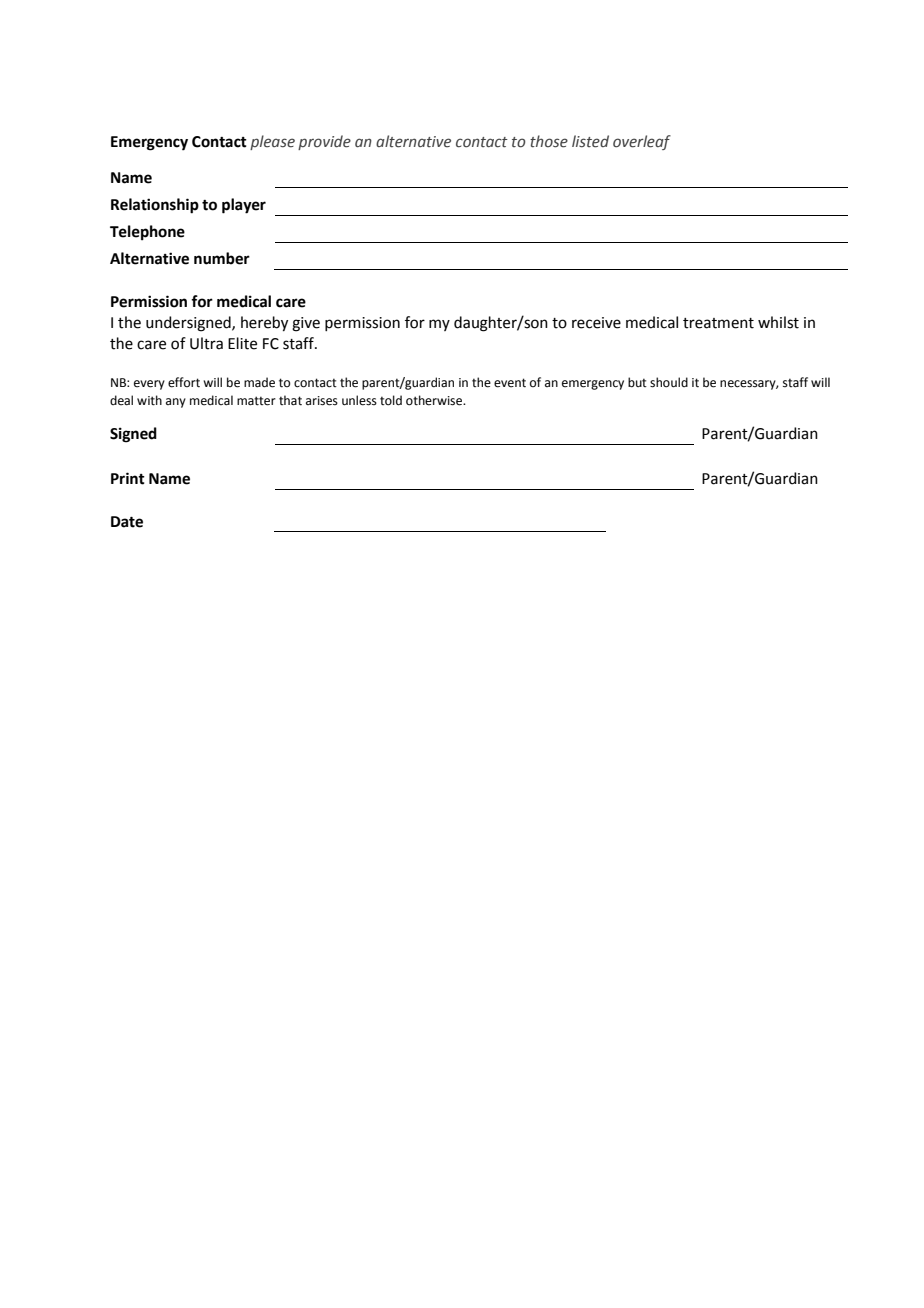  I want to click on any, so click(176, 403).
